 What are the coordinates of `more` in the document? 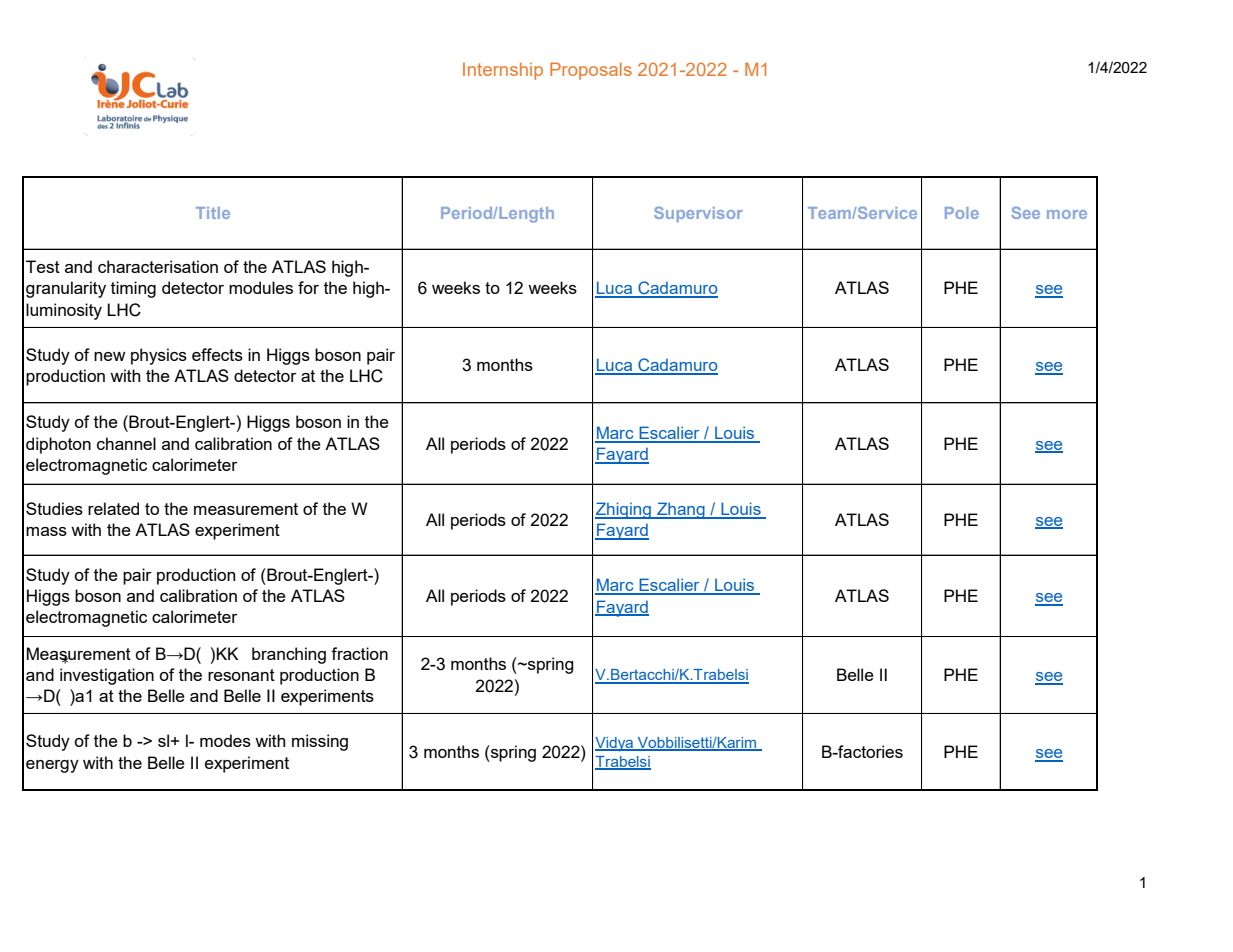 It's located at (1067, 214).
